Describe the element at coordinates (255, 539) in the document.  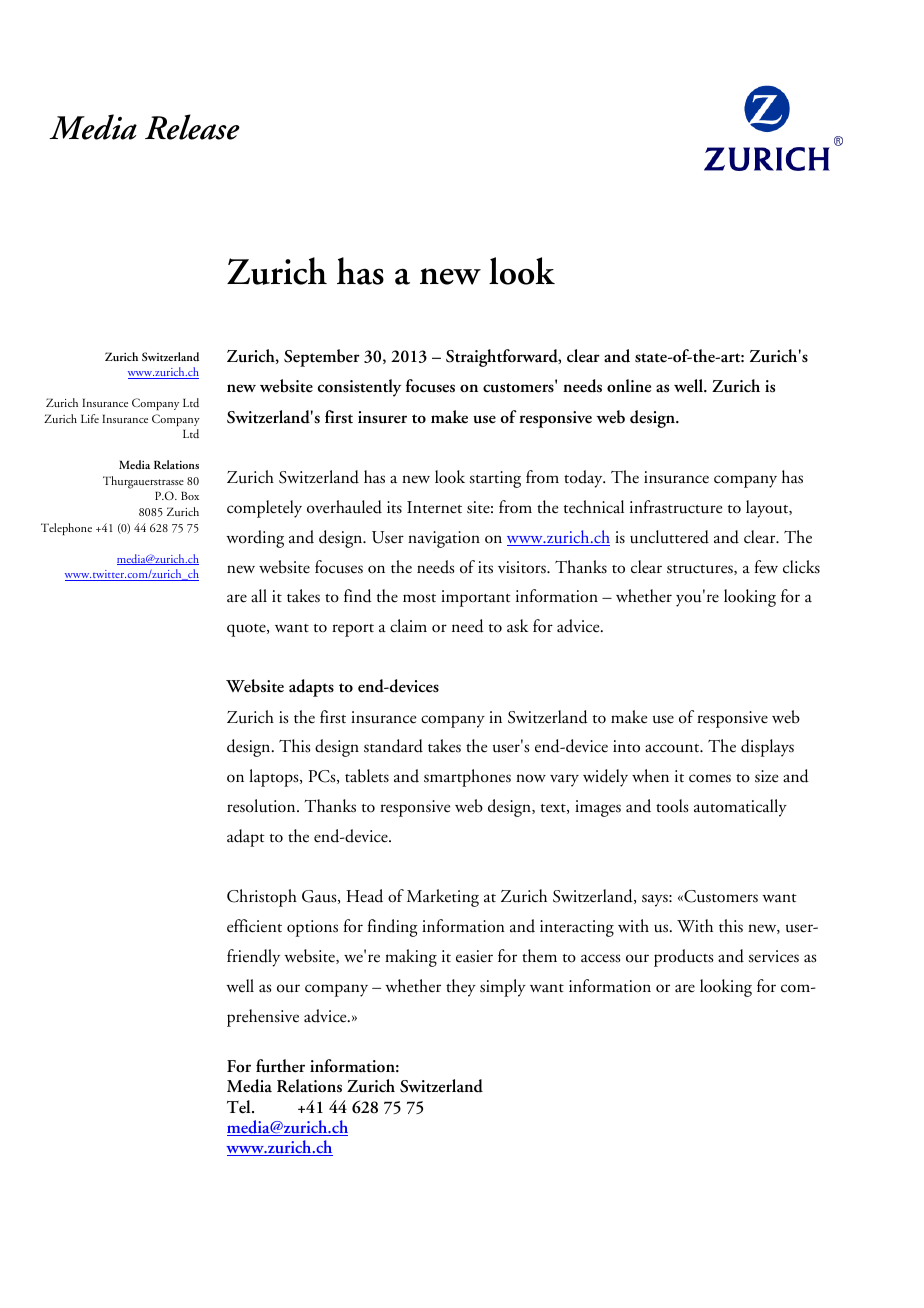
I see `wording` at that location.
